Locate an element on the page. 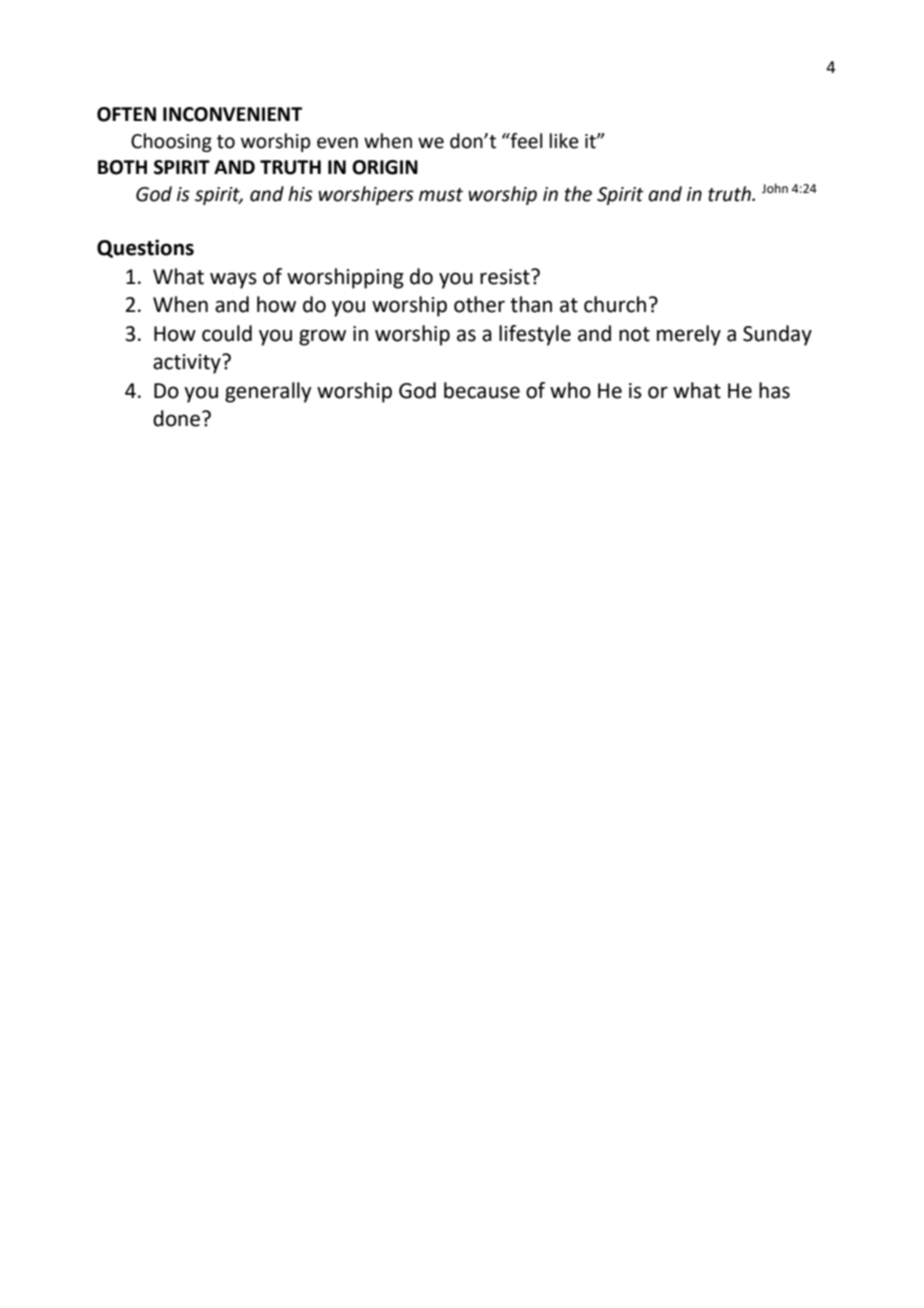 The height and width of the page is (1308, 924). church is located at coordinates (615, 304).
